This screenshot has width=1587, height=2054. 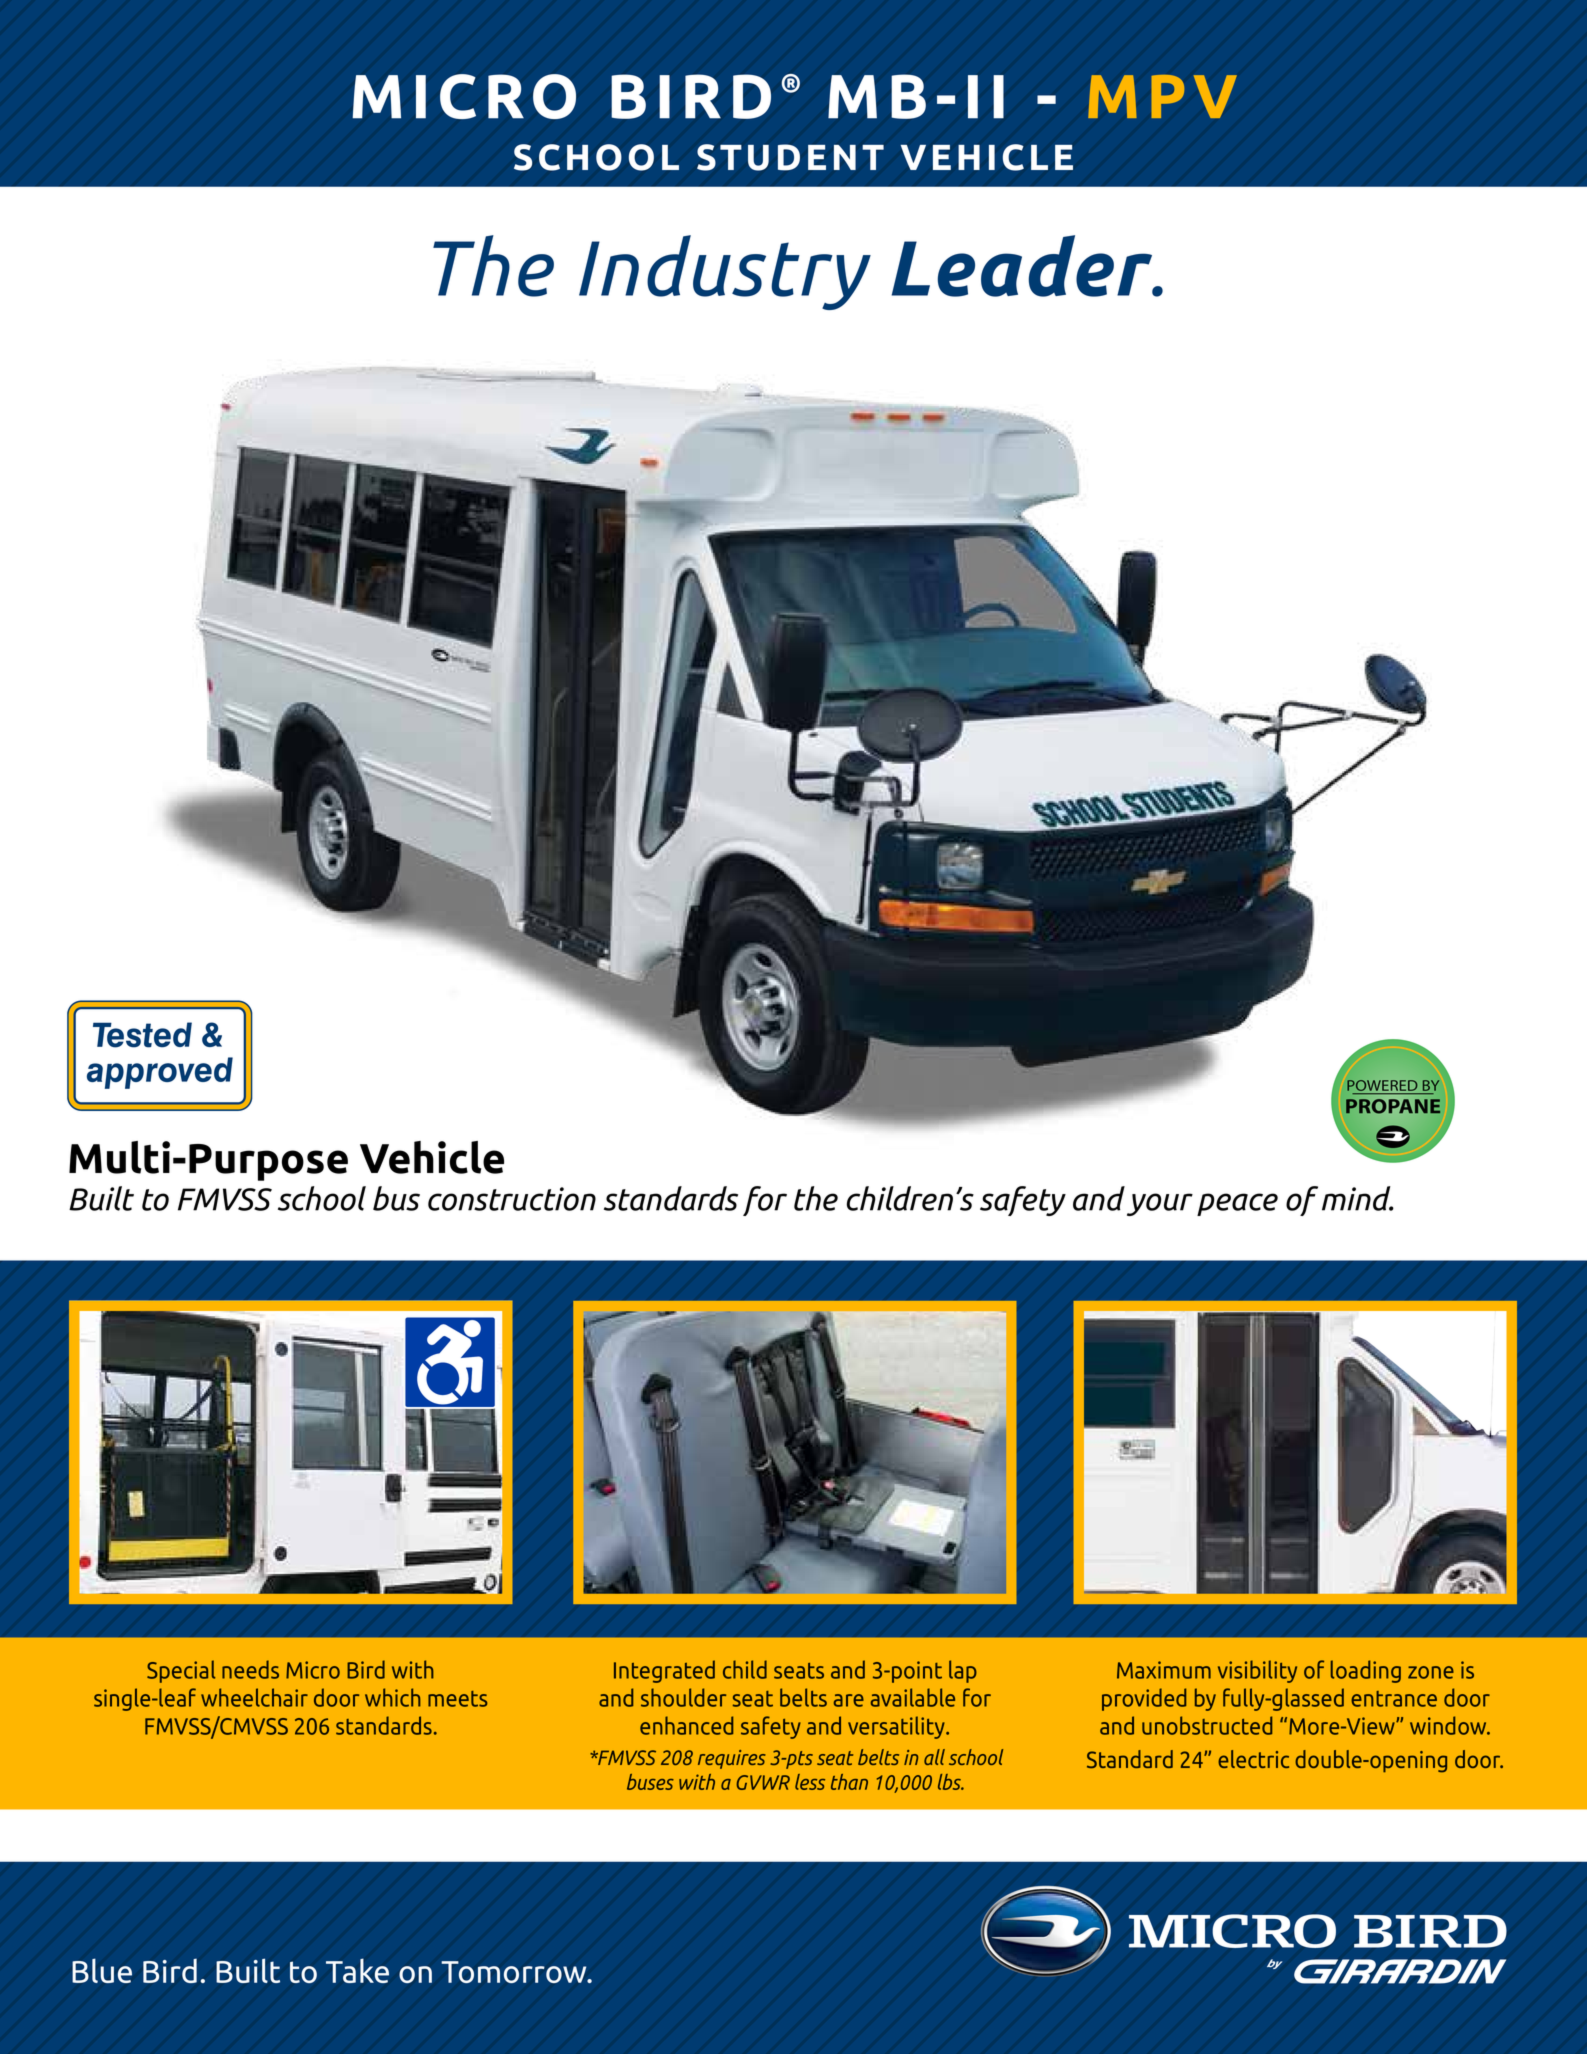 I want to click on MPV, so click(x=1162, y=96).
